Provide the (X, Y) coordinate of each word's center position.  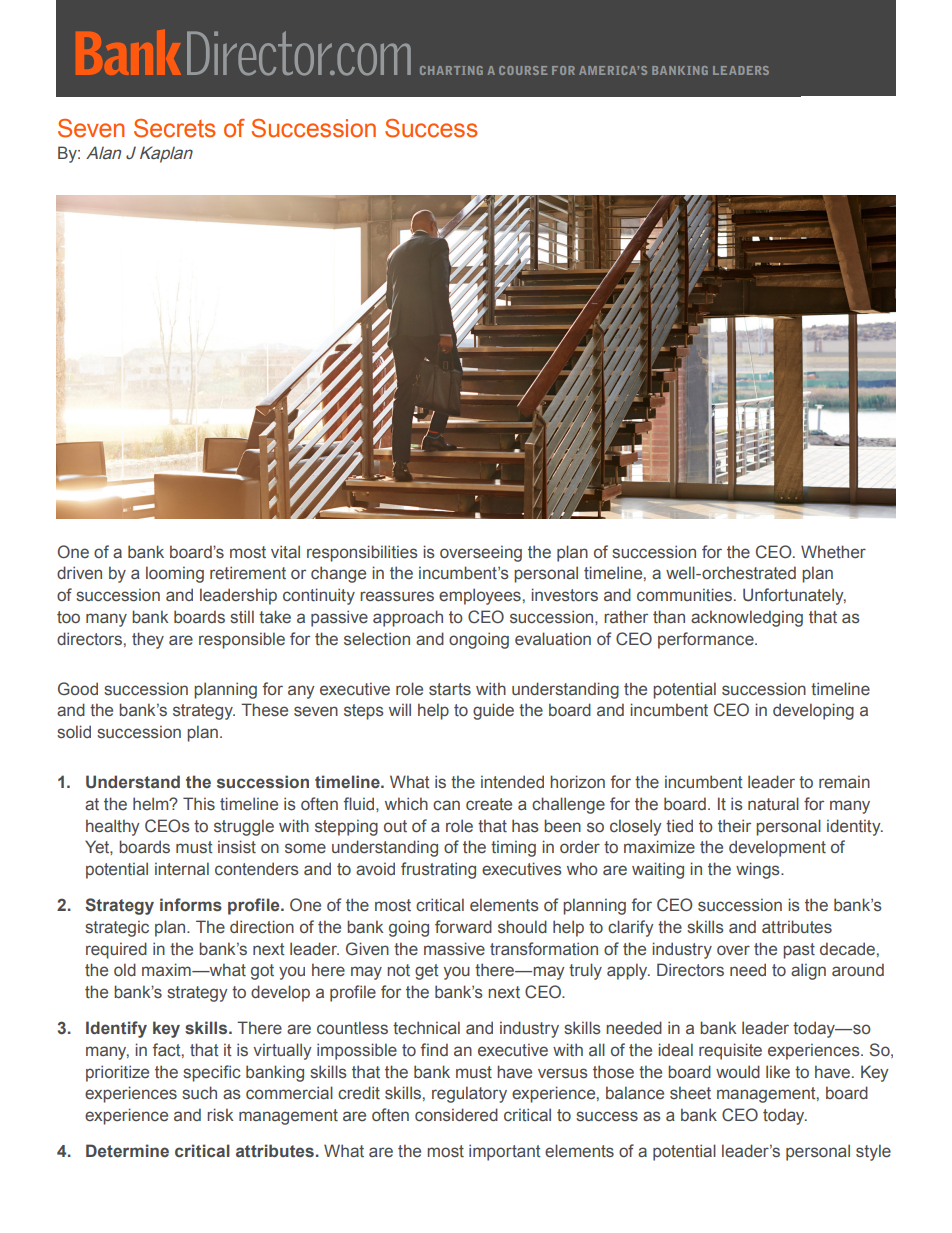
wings (759, 870)
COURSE (523, 70)
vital (285, 552)
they (148, 640)
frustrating (438, 870)
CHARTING (451, 70)
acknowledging (747, 618)
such (199, 1092)
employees (480, 596)
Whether (833, 552)
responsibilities (362, 553)
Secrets (174, 128)
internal (182, 869)
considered (456, 1115)
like (778, 1071)
